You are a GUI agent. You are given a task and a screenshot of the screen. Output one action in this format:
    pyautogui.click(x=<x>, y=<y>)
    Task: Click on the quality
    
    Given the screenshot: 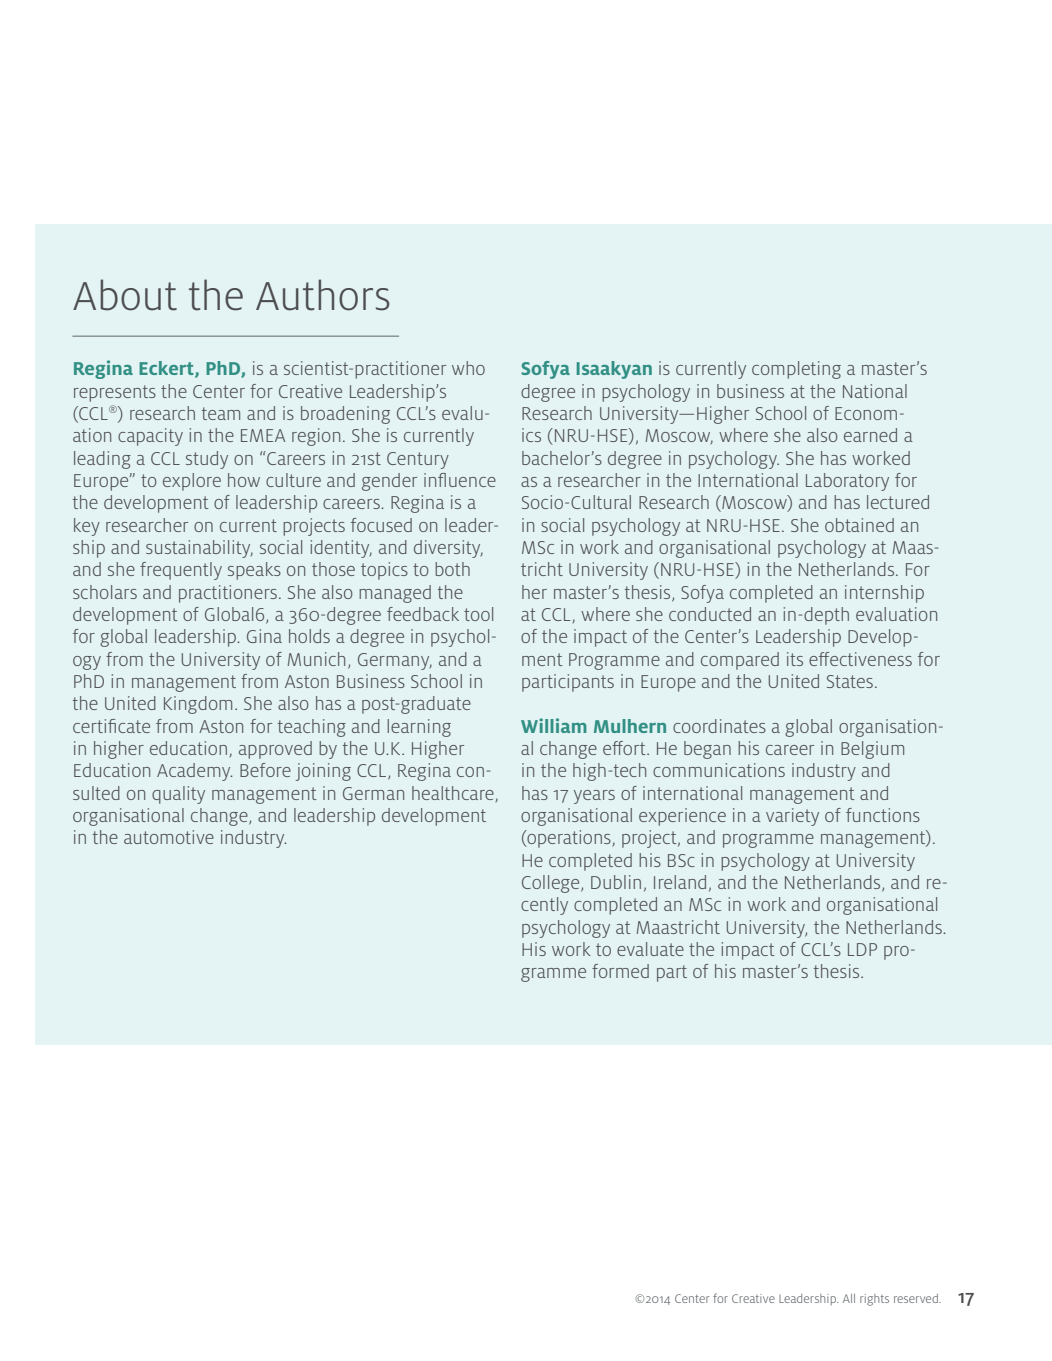 What is the action you would take?
    pyautogui.click(x=178, y=795)
